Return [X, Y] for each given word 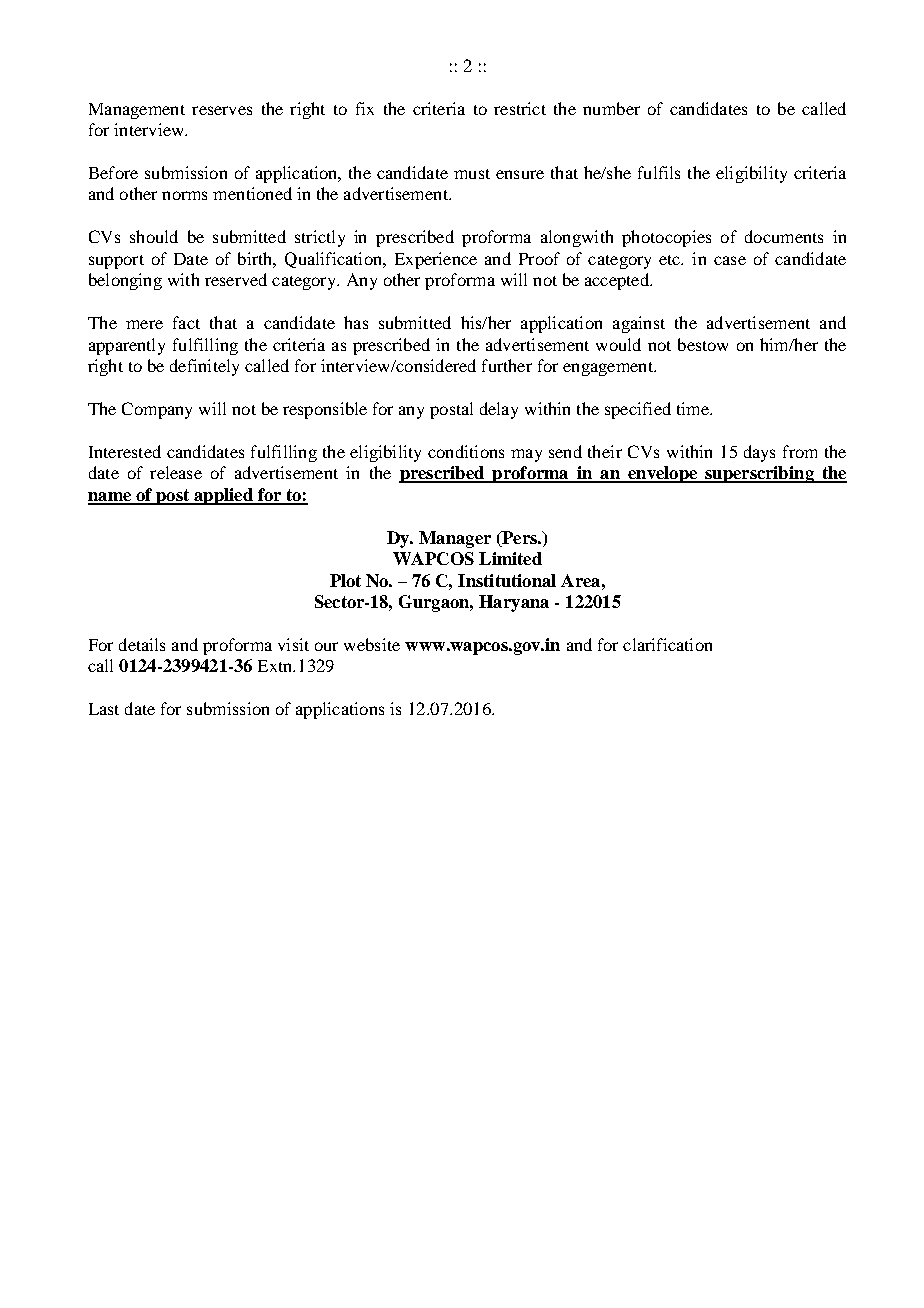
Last [104, 709]
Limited [510, 558]
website [372, 644]
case [730, 260]
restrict [520, 108]
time [694, 408]
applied [223, 496]
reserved [236, 279]
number [611, 108]
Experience [436, 260]
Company [157, 410]
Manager [455, 539]
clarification [667, 644]
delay [499, 410]
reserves [222, 110]
